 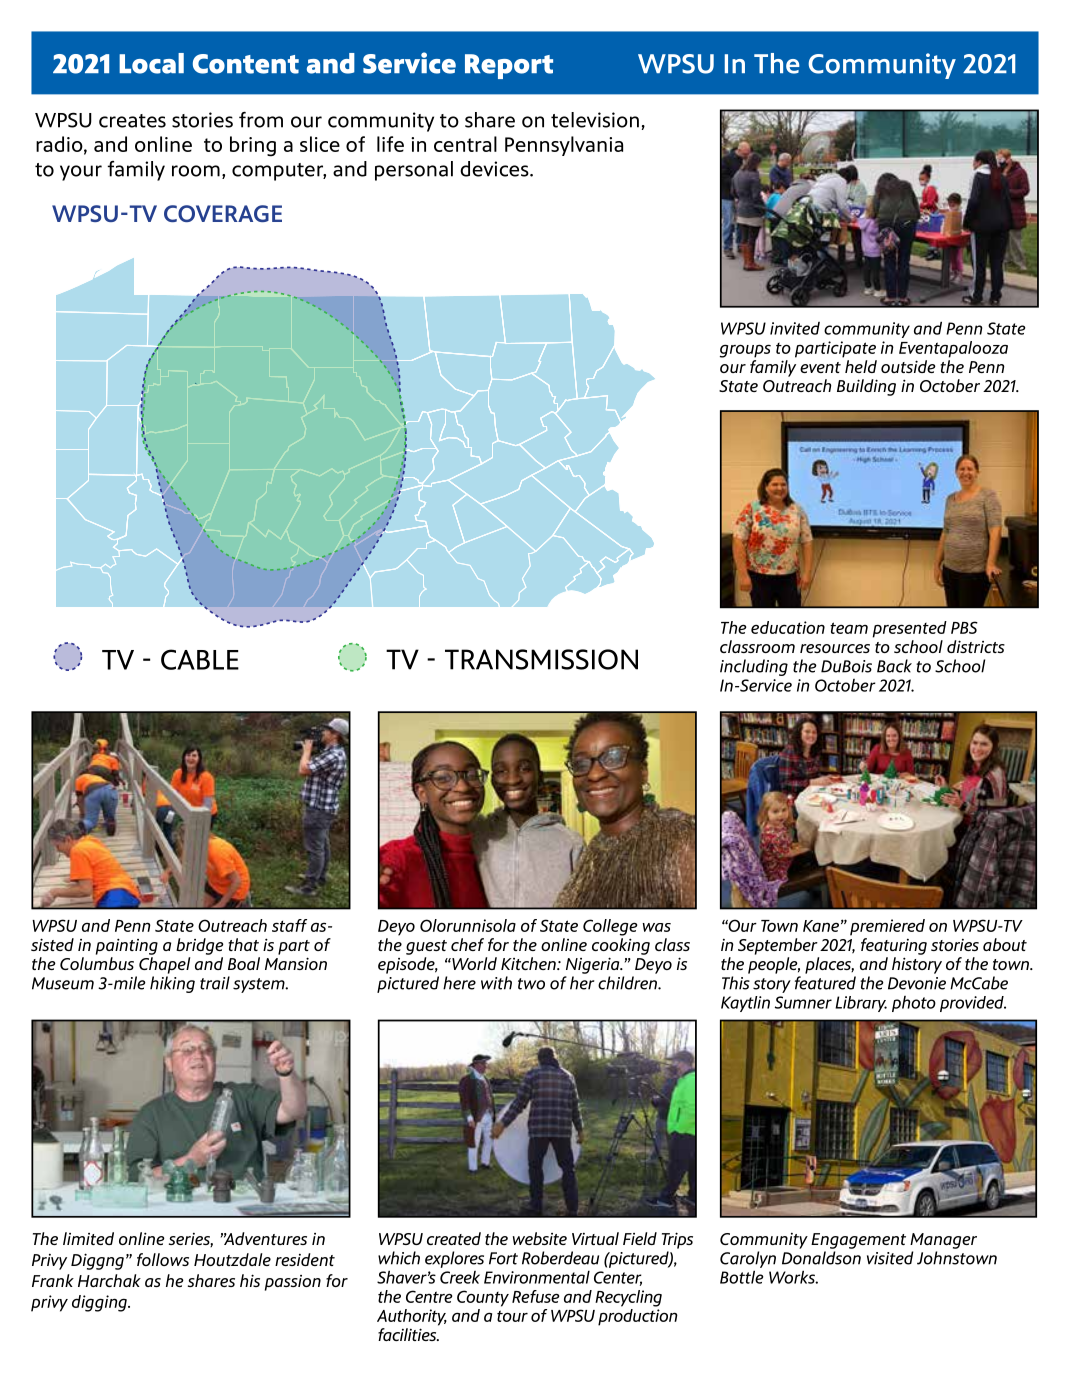 I want to click on Report, so click(x=509, y=66).
